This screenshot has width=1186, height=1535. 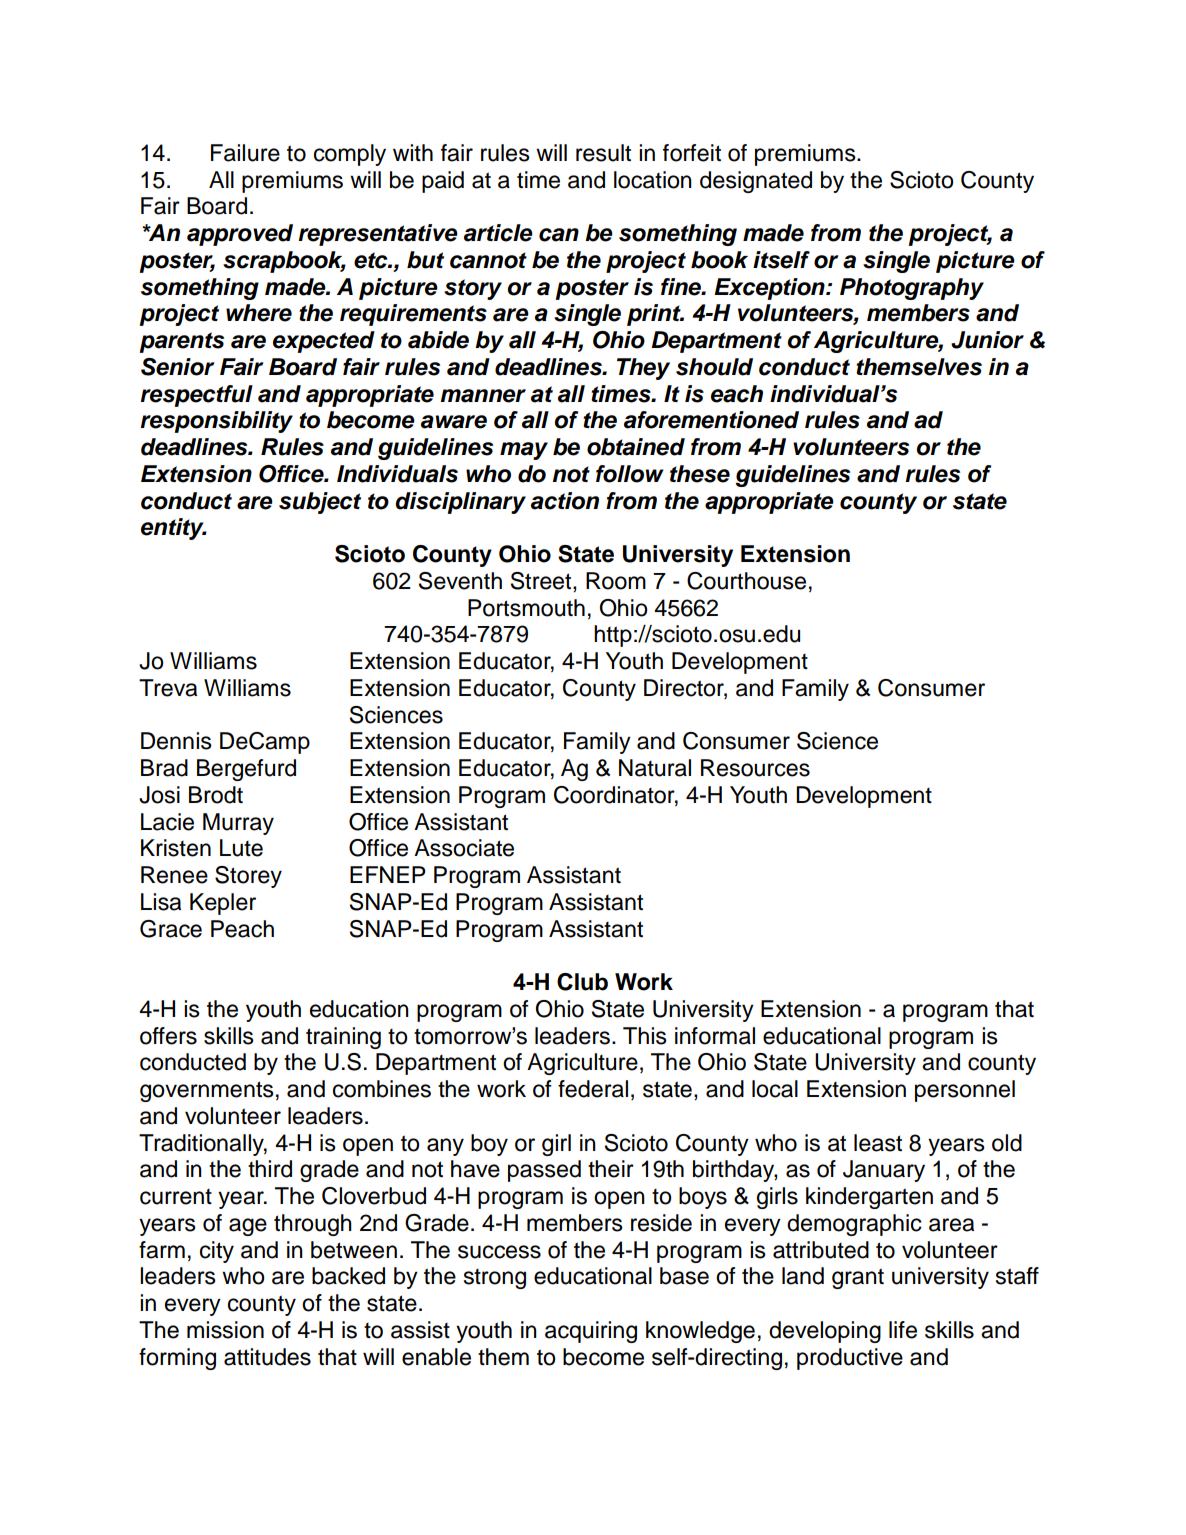 What do you see at coordinates (912, 289) in the screenshot?
I see `Photography` at bounding box center [912, 289].
